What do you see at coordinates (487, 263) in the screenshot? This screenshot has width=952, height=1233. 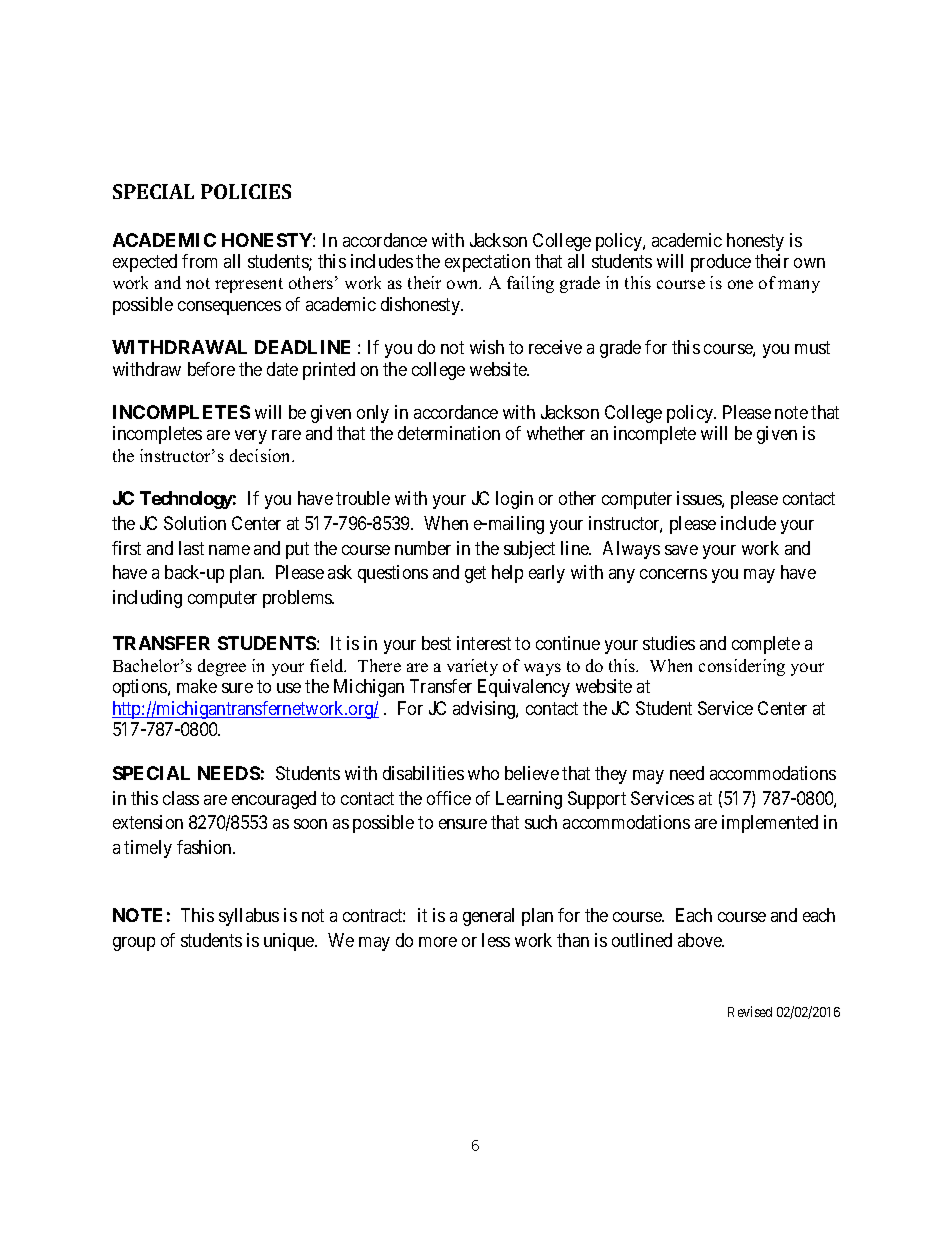 I see `expectation` at bounding box center [487, 263].
